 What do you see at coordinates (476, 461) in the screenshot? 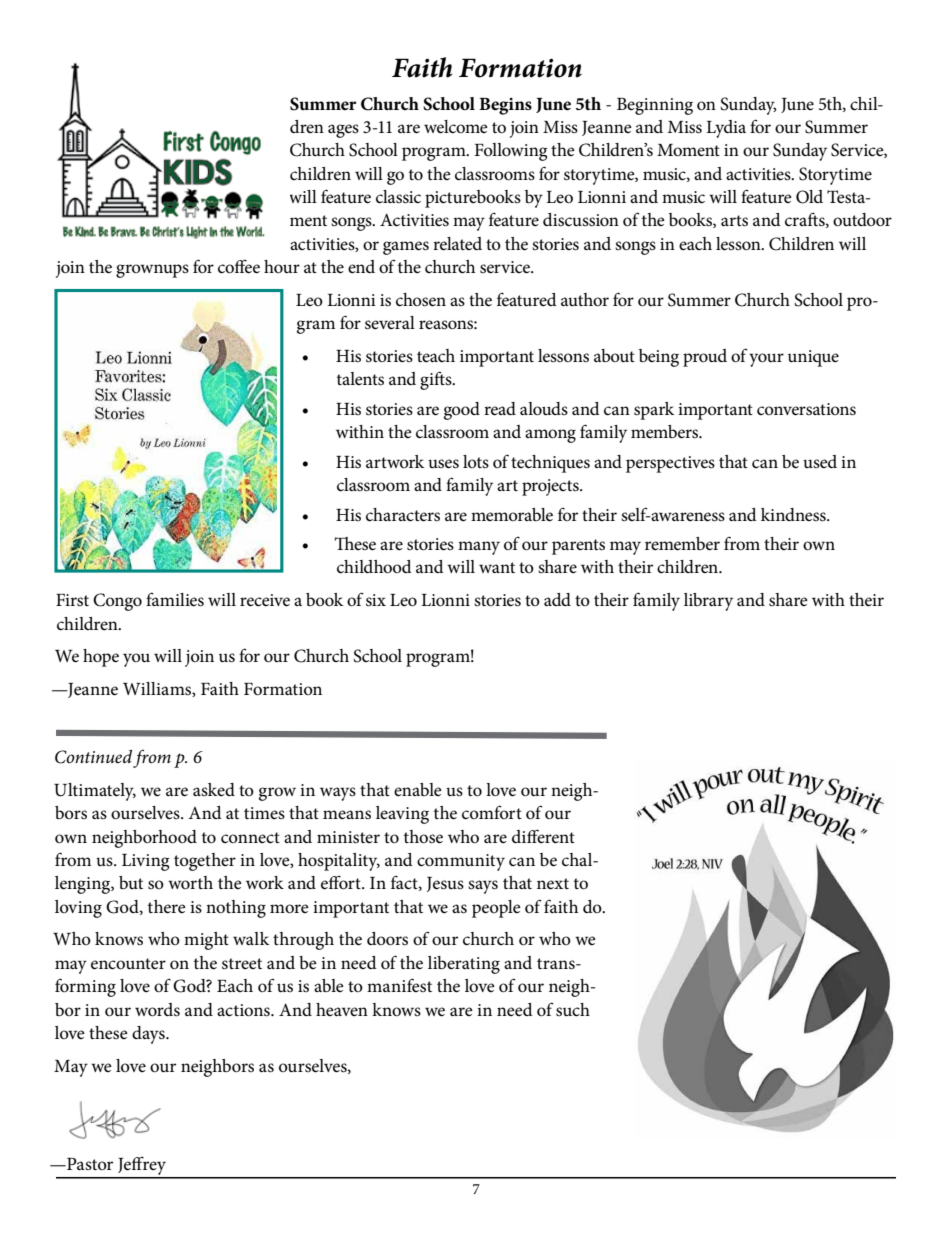
I see `lots` at bounding box center [476, 461].
